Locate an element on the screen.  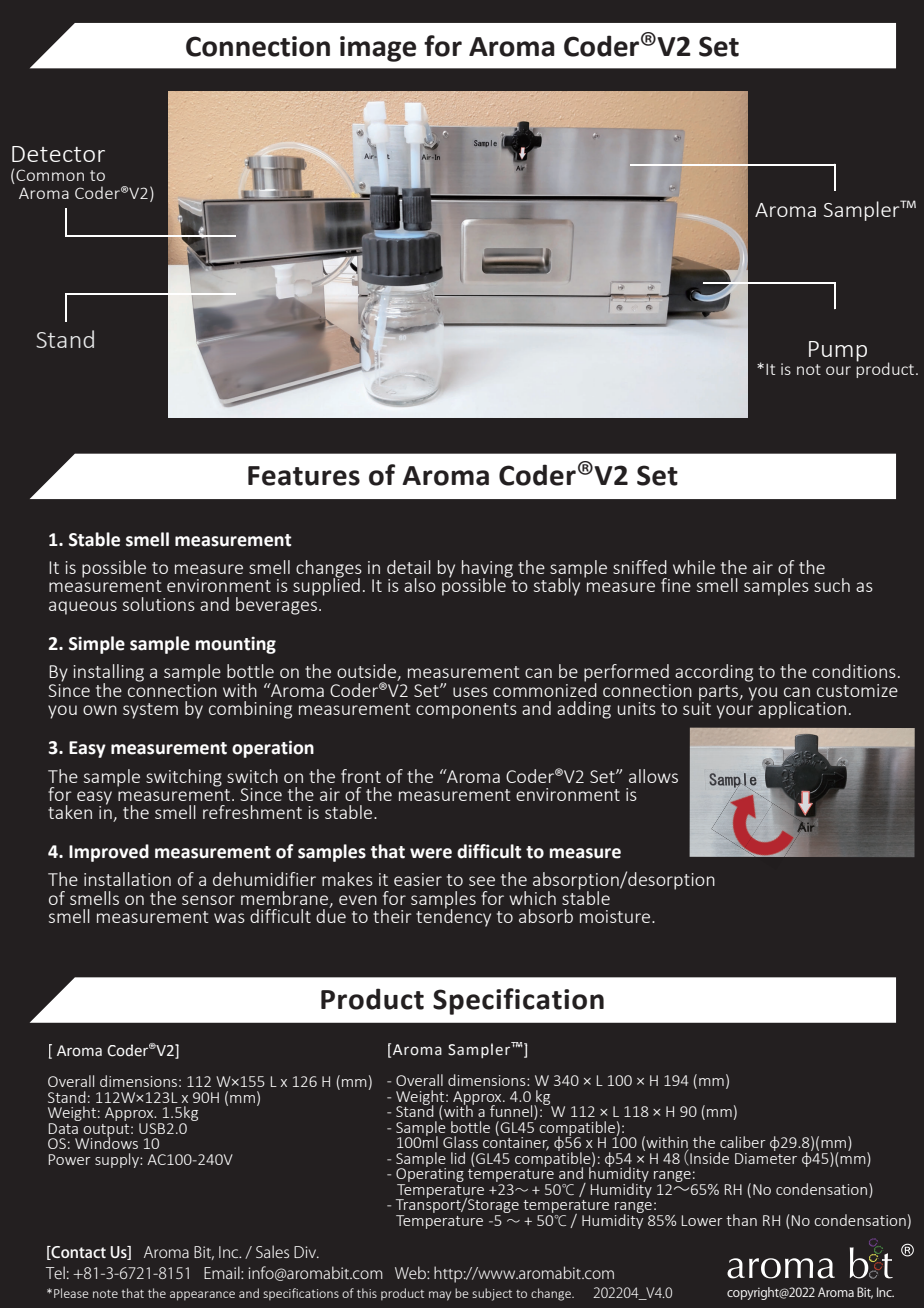
note is located at coordinates (105, 1294).
